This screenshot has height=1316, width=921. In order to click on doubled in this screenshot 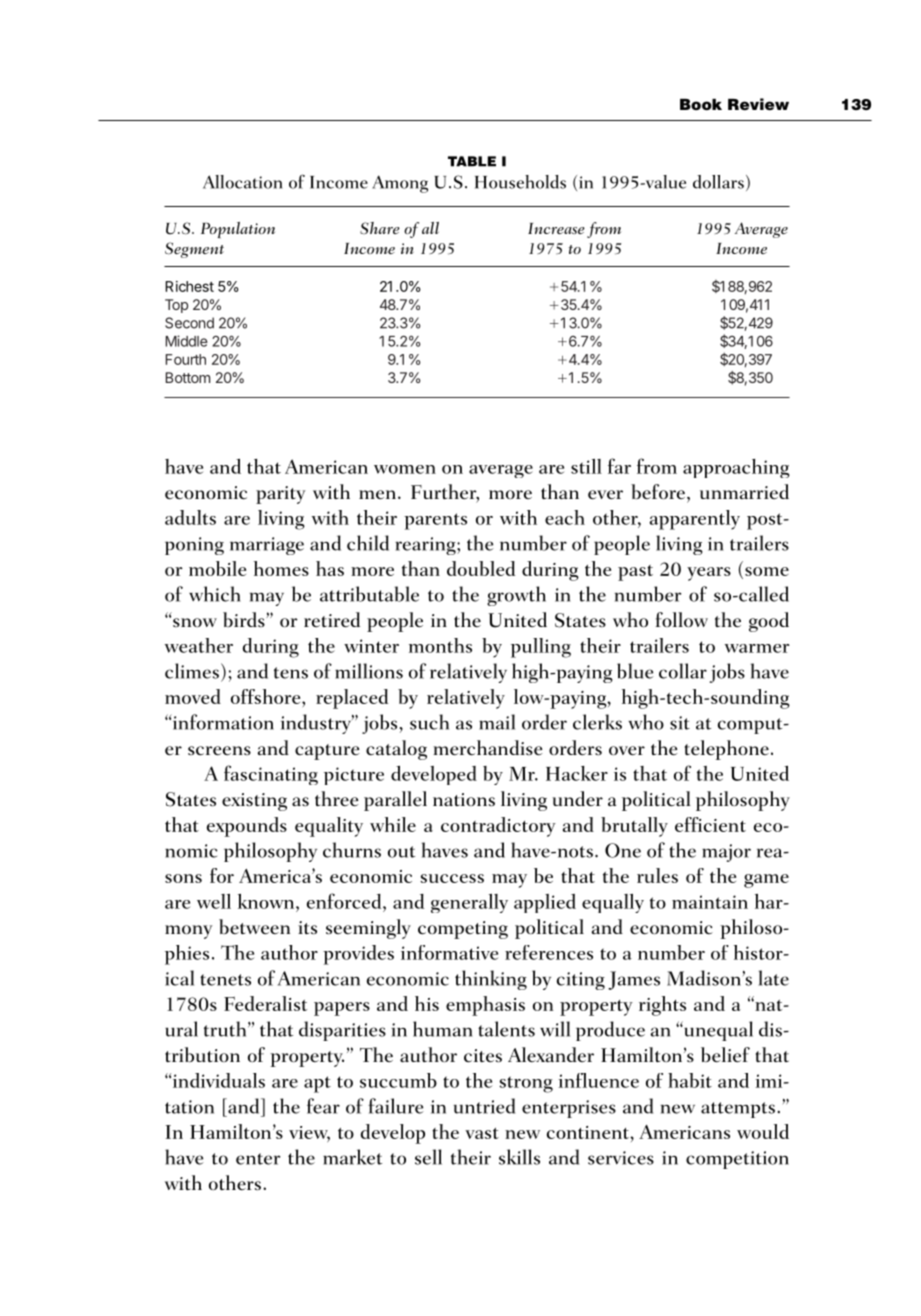, I will do `click(481, 568)`.
